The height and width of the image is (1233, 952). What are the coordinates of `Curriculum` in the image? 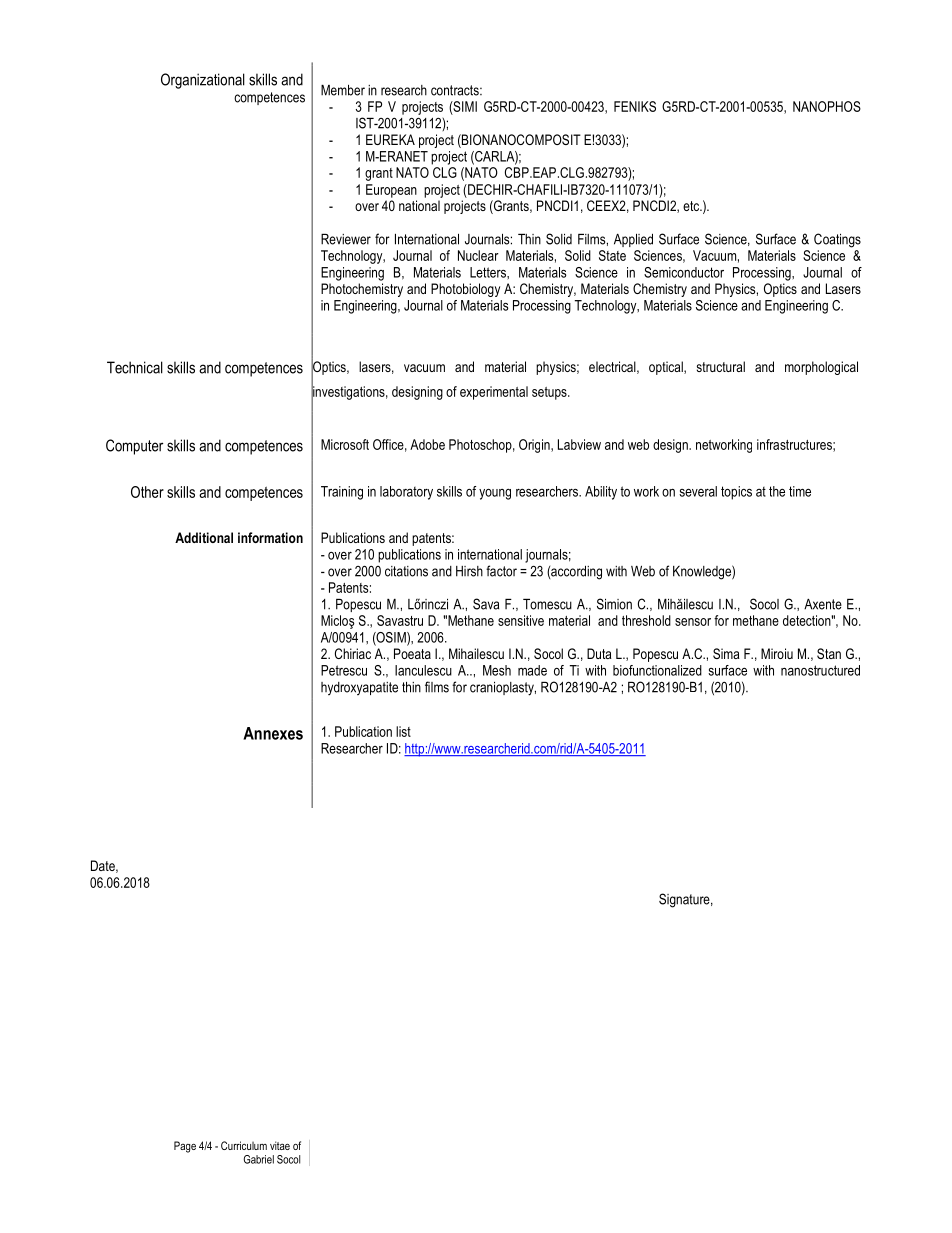 It's located at (244, 1145).
